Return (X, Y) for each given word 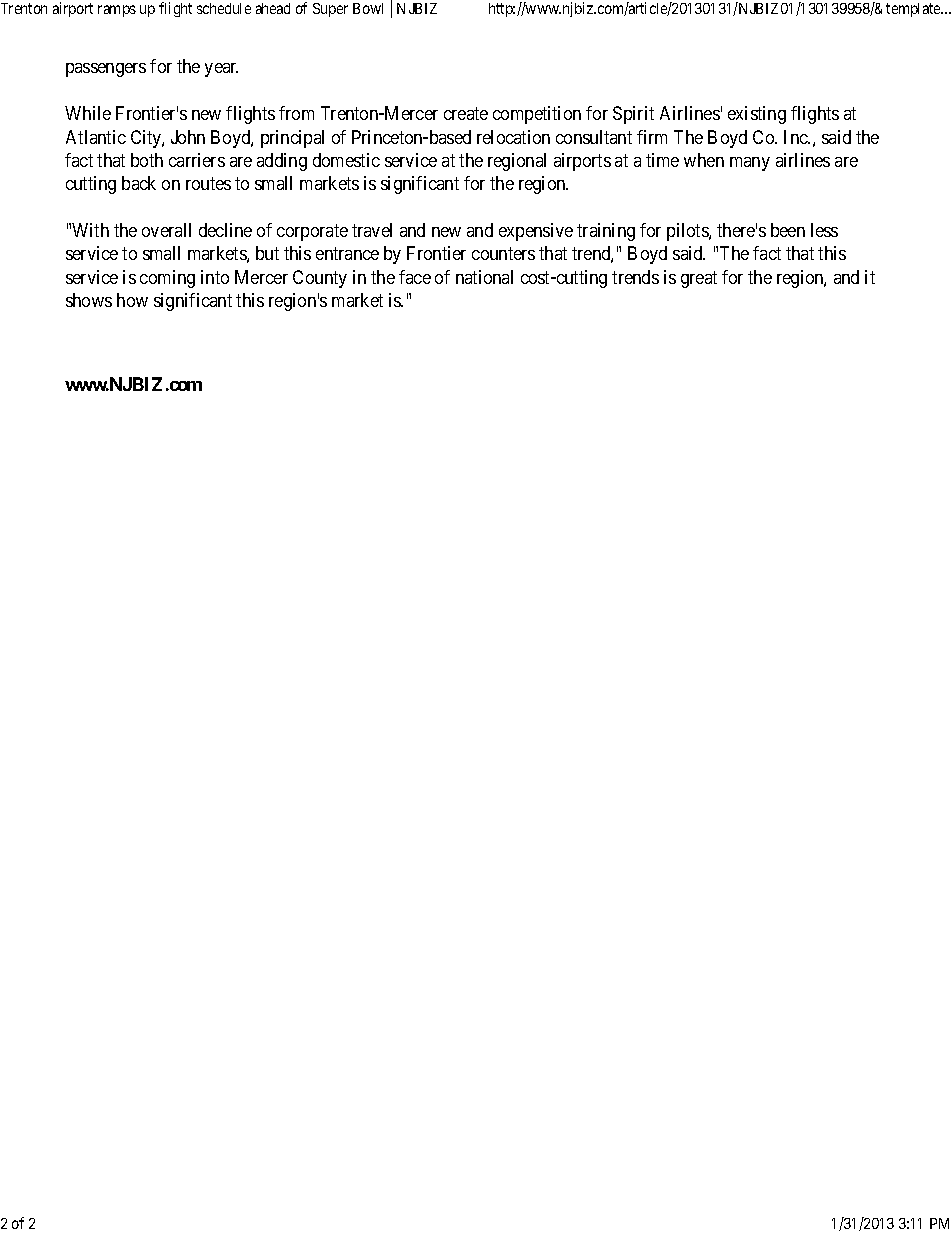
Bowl (368, 8)
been (788, 230)
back (139, 183)
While (88, 113)
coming (167, 279)
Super (330, 10)
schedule (224, 8)
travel (372, 230)
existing (757, 115)
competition (537, 115)
